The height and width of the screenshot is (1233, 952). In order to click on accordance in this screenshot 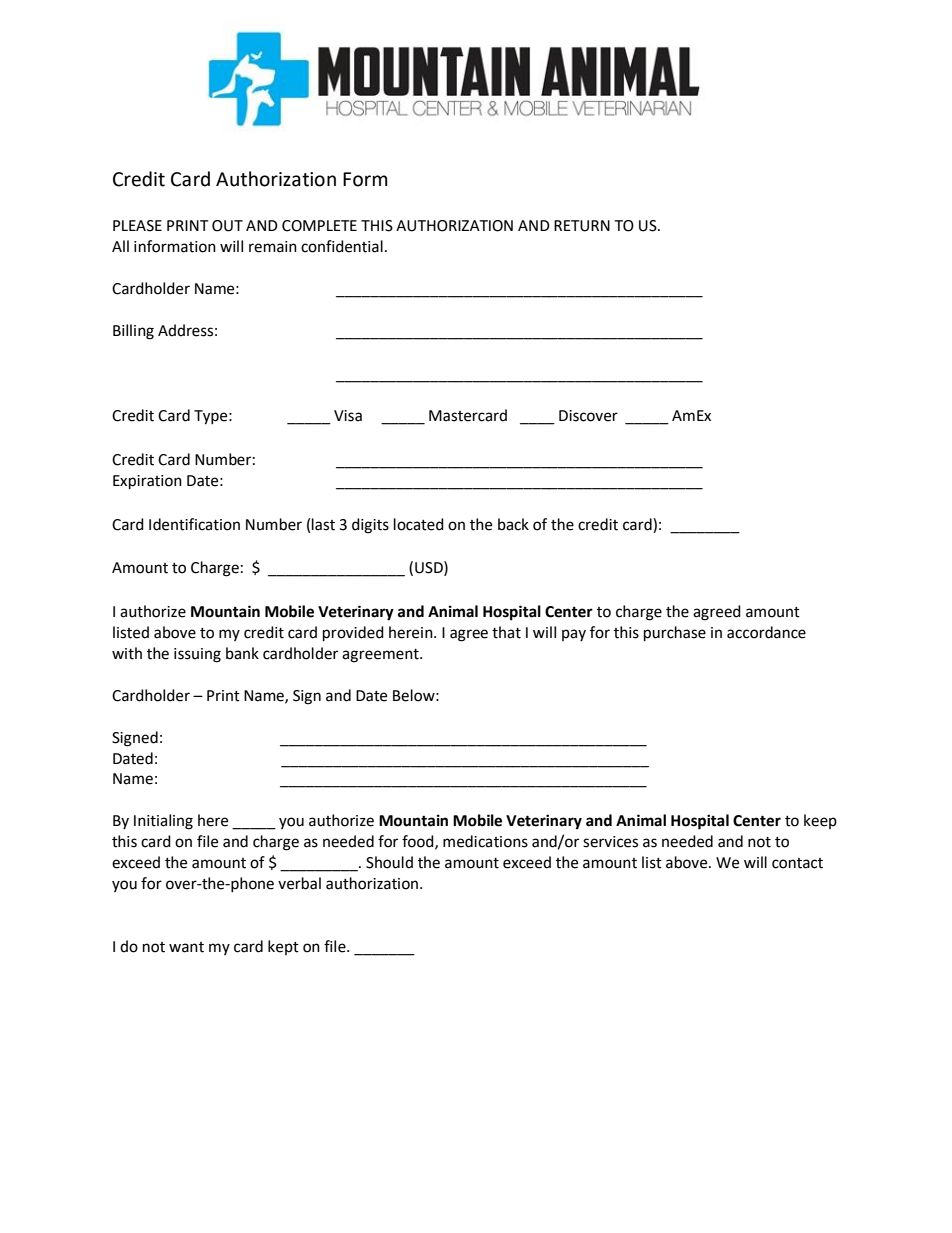, I will do `click(766, 632)`.
